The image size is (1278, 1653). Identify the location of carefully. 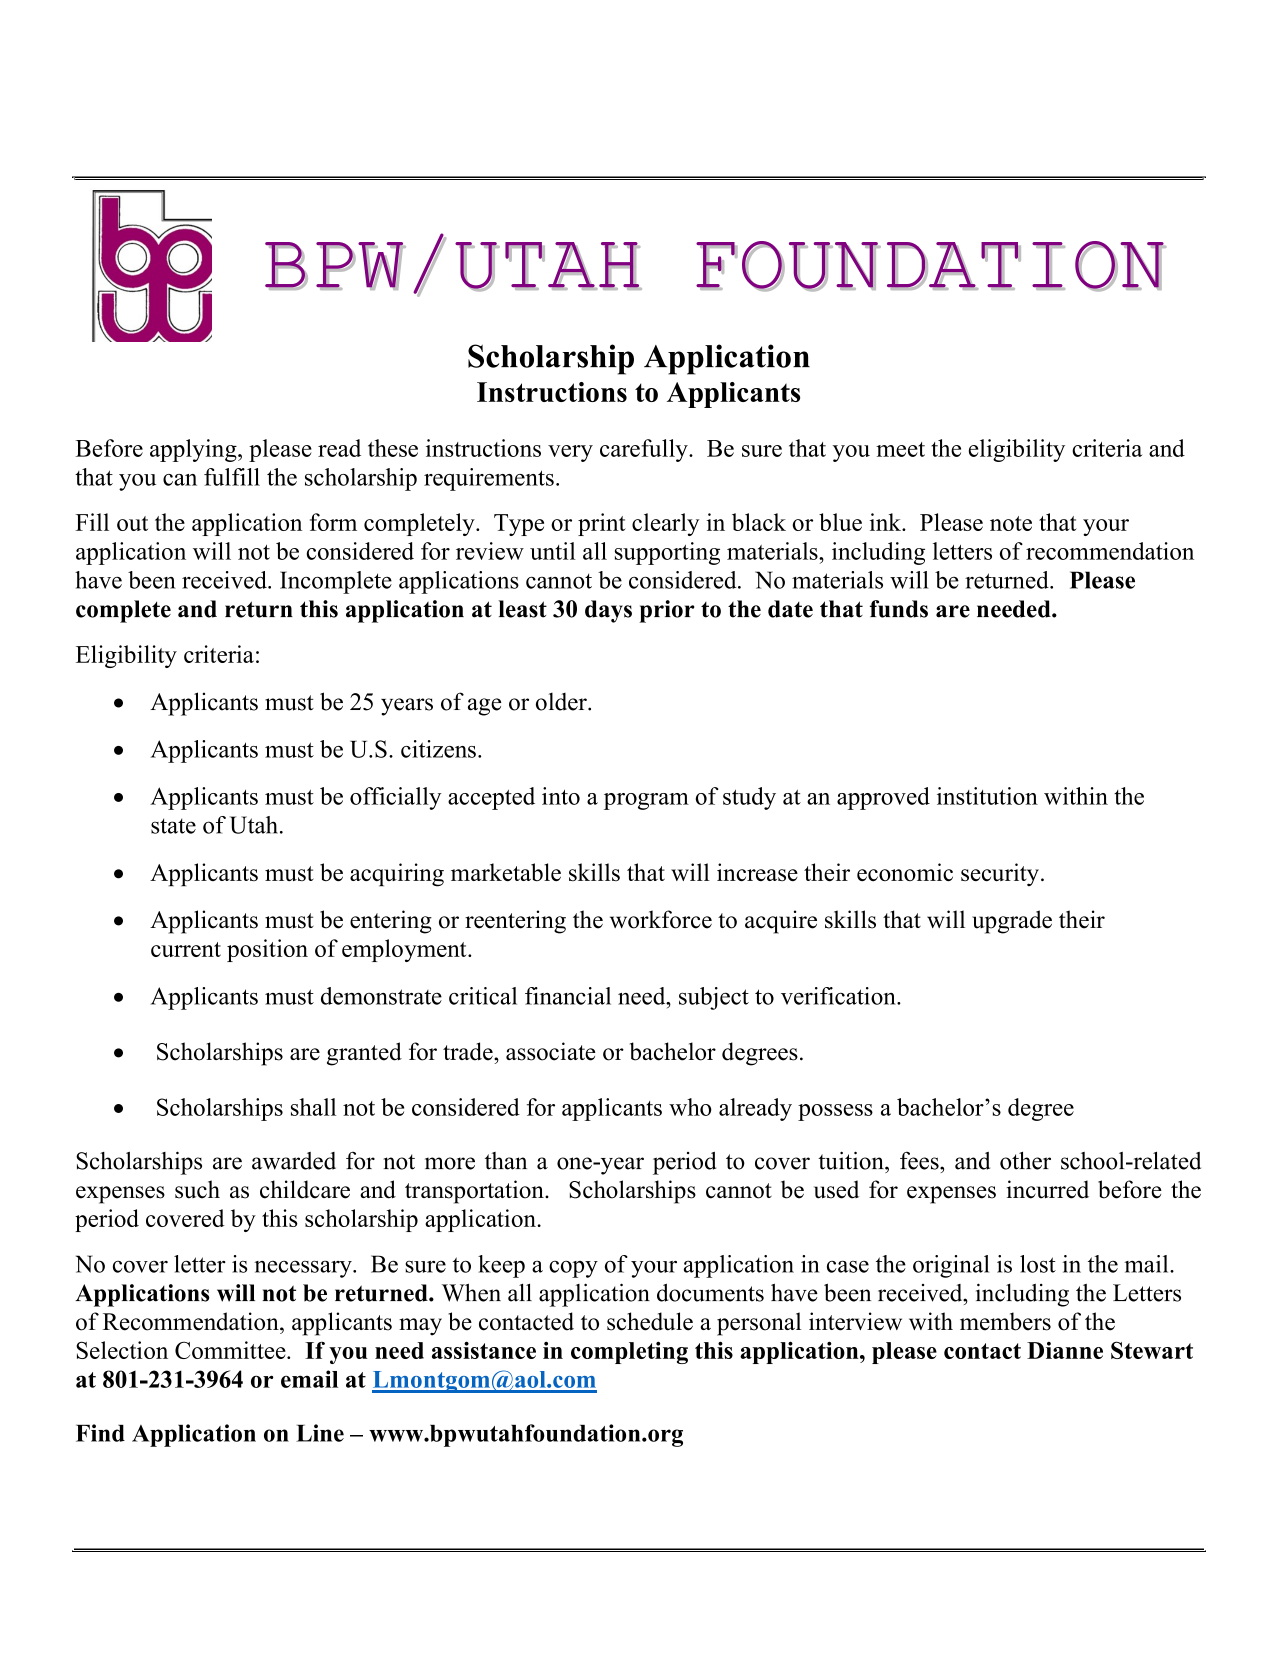
(645, 450).
